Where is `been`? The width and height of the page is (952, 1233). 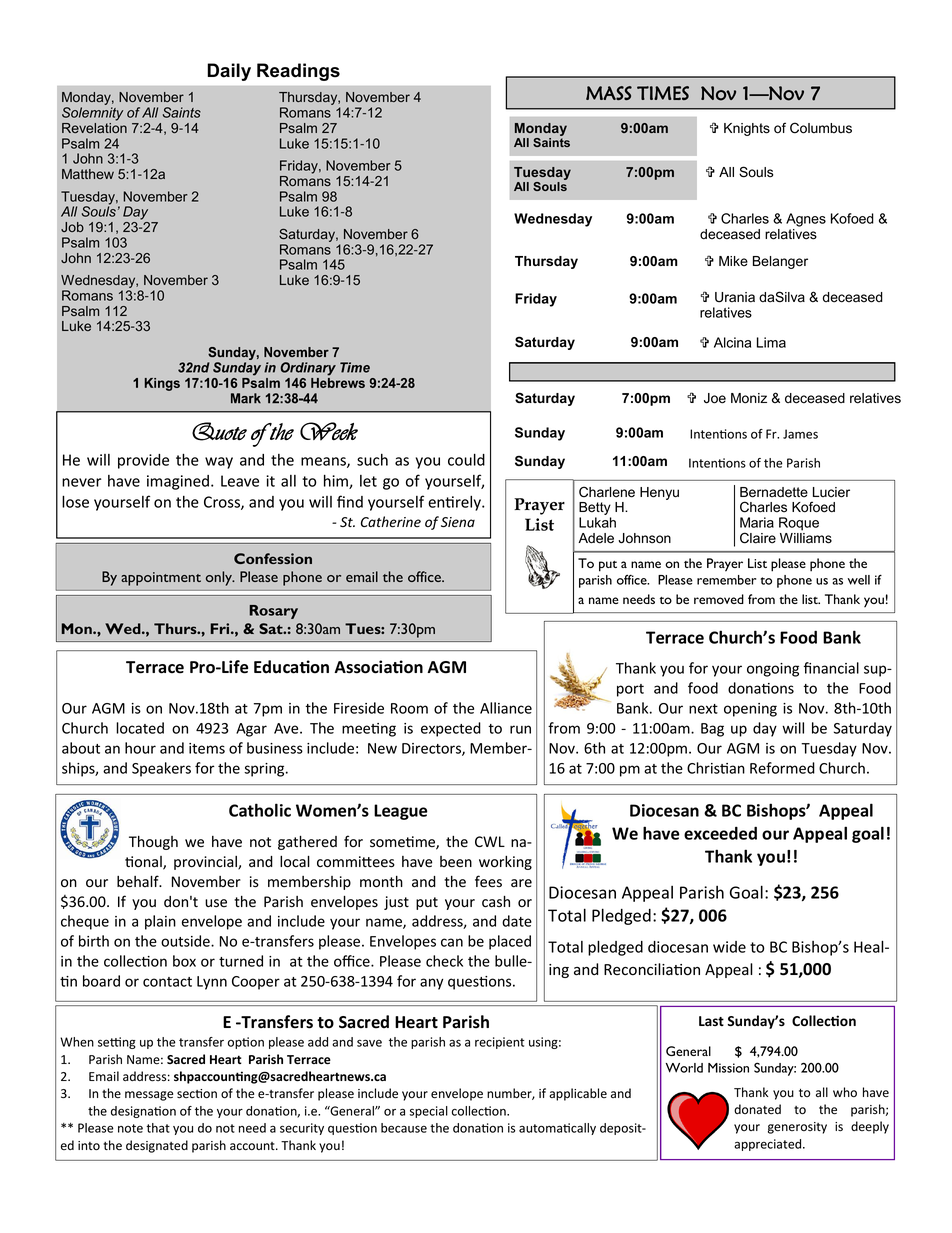
been is located at coordinates (456, 861).
